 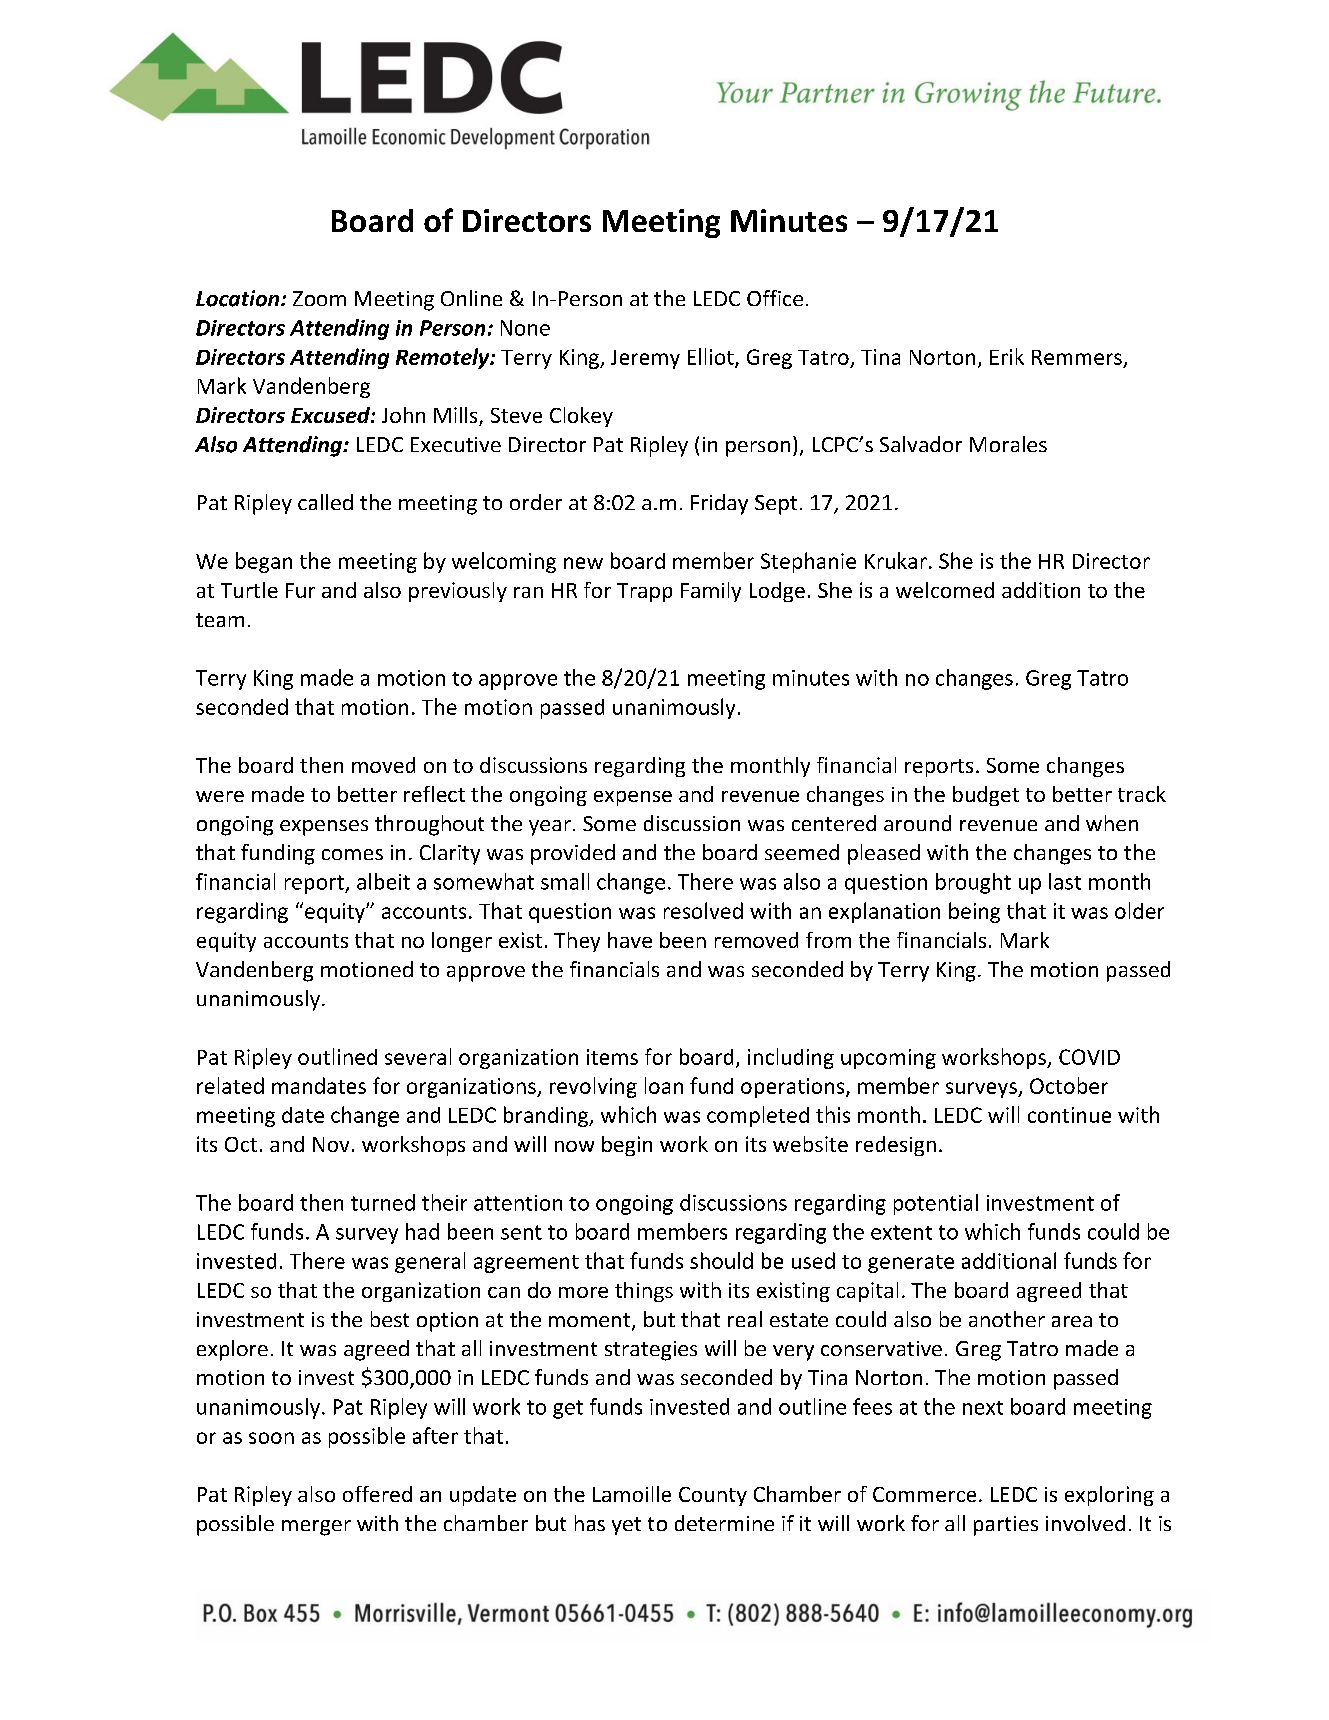 I want to click on Erik, so click(x=1007, y=356).
